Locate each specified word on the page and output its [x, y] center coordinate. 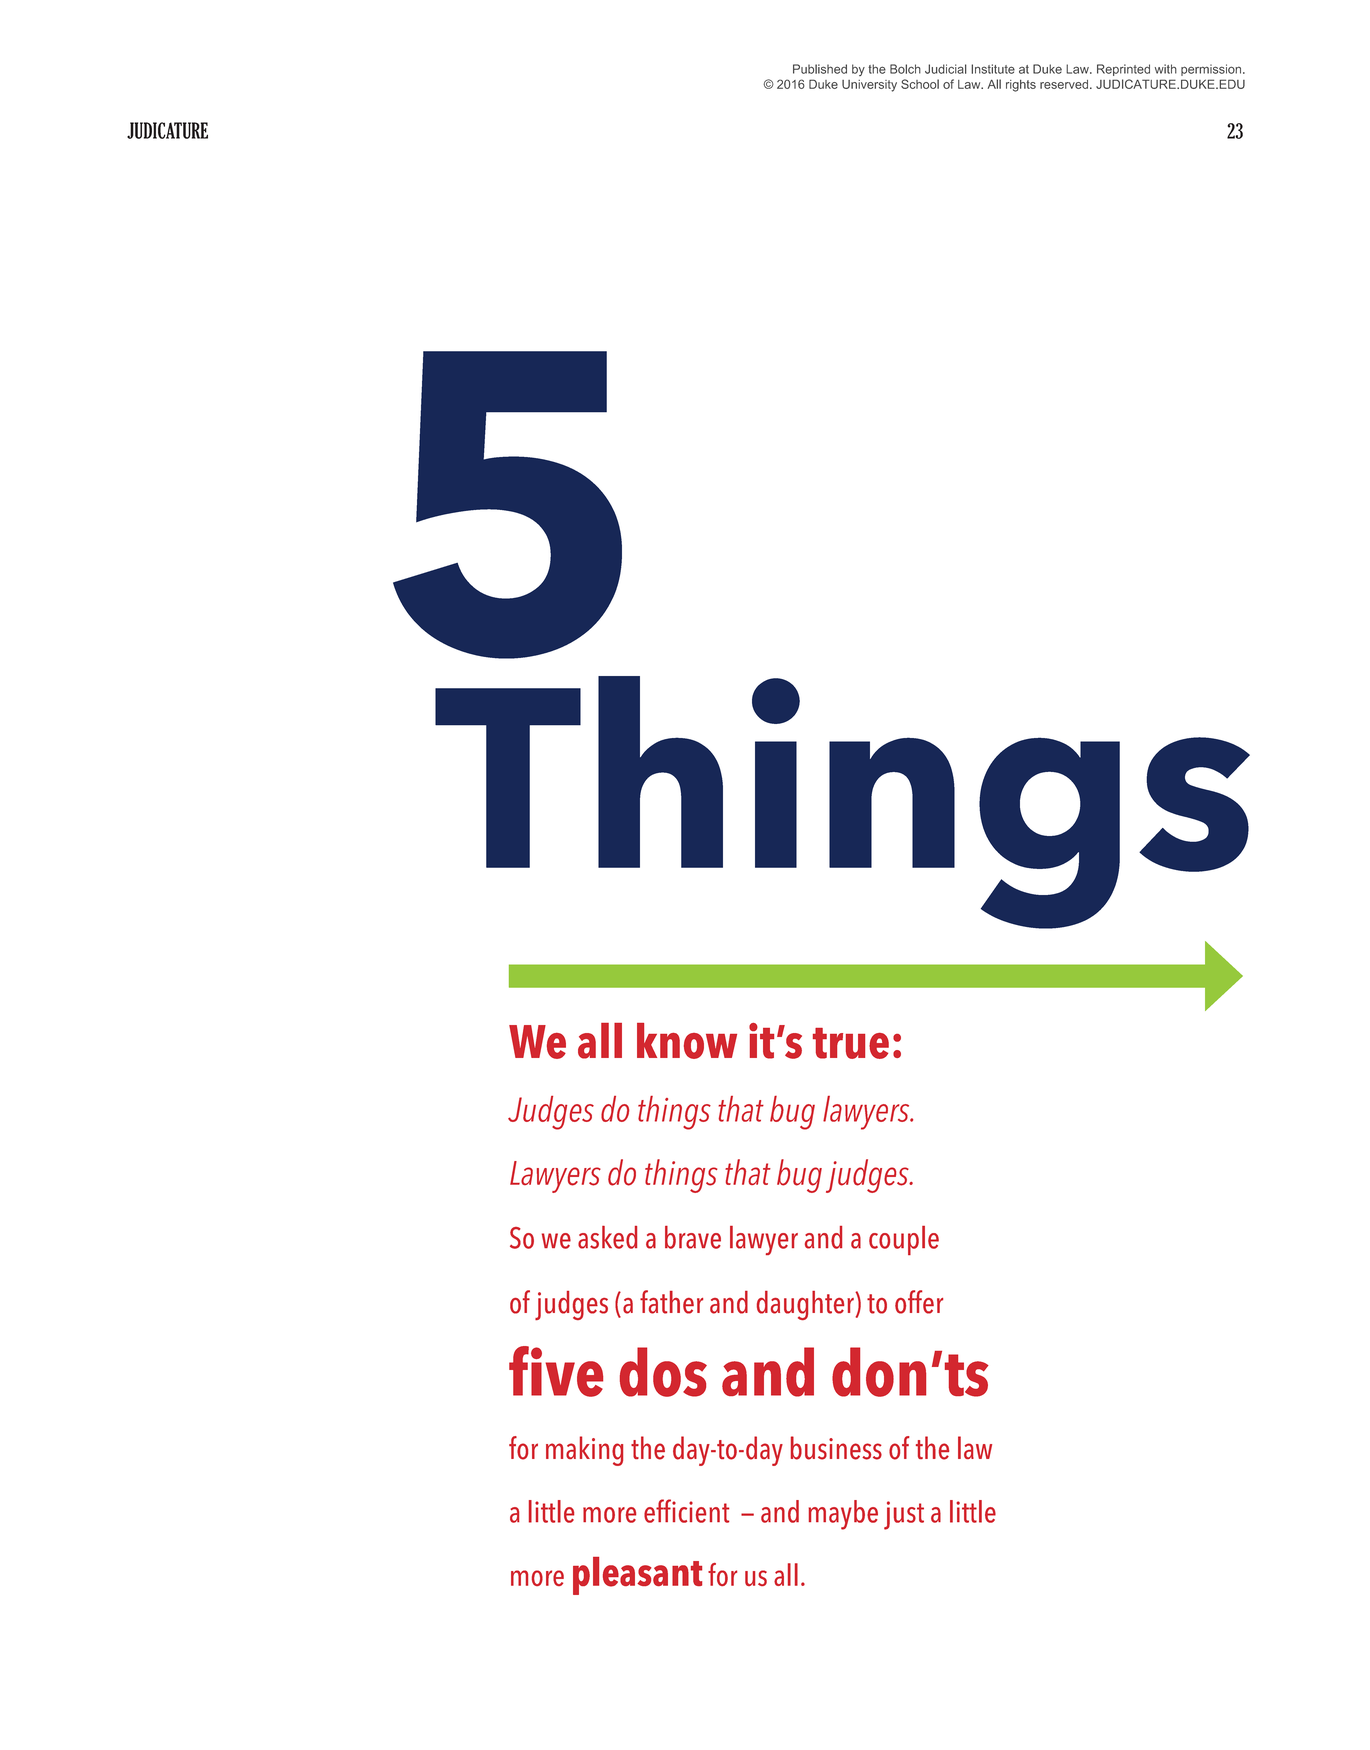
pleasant [637, 1576]
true [851, 1043]
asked [607, 1237]
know [687, 1041]
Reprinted [1123, 70]
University [869, 86]
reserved [1065, 84]
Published [820, 69]
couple [904, 1240]
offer [919, 1302]
